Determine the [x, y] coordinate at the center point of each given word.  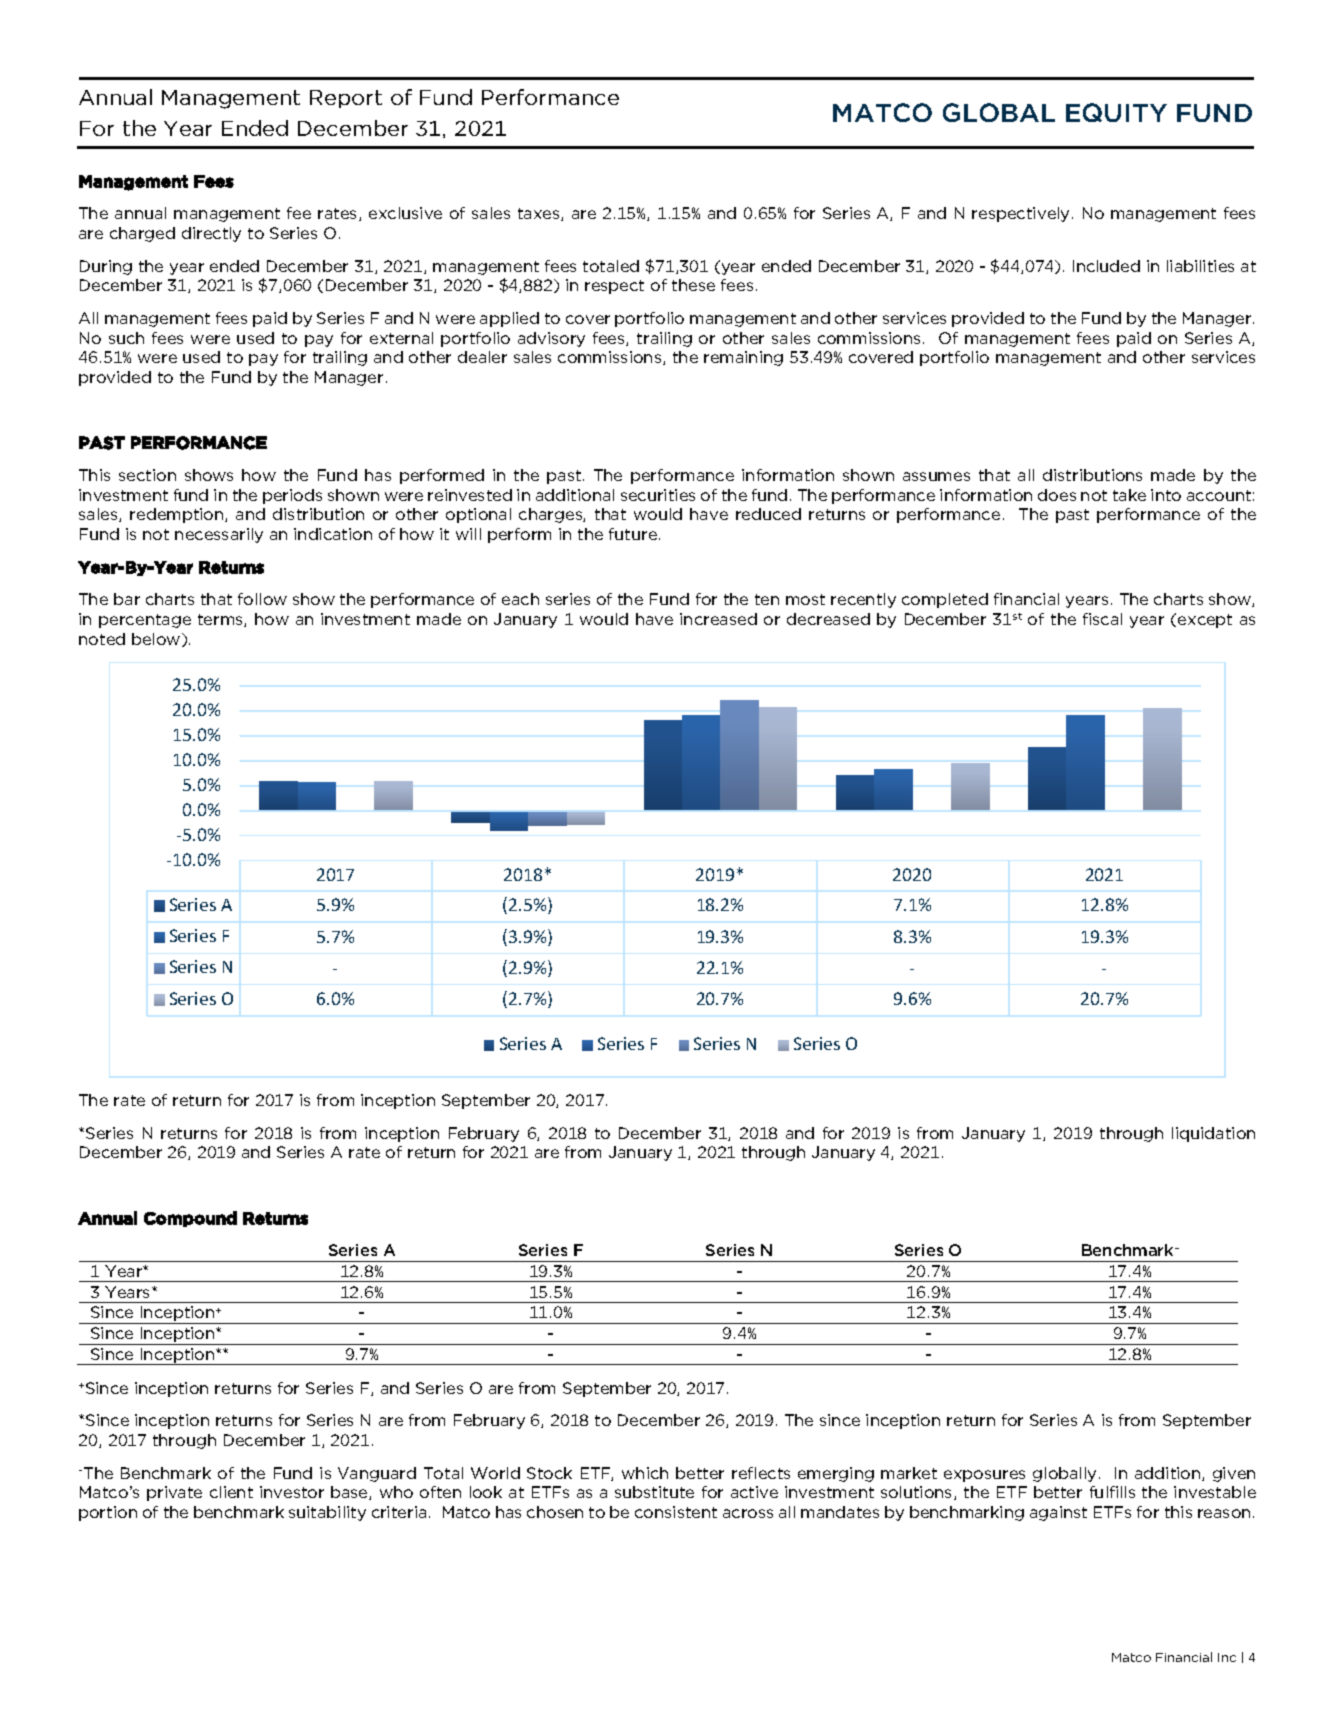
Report [346, 99]
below [157, 640]
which [645, 1473]
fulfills [1112, 1492]
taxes [540, 214]
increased [718, 619]
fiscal [1102, 619]
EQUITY [1116, 112]
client [231, 1492]
